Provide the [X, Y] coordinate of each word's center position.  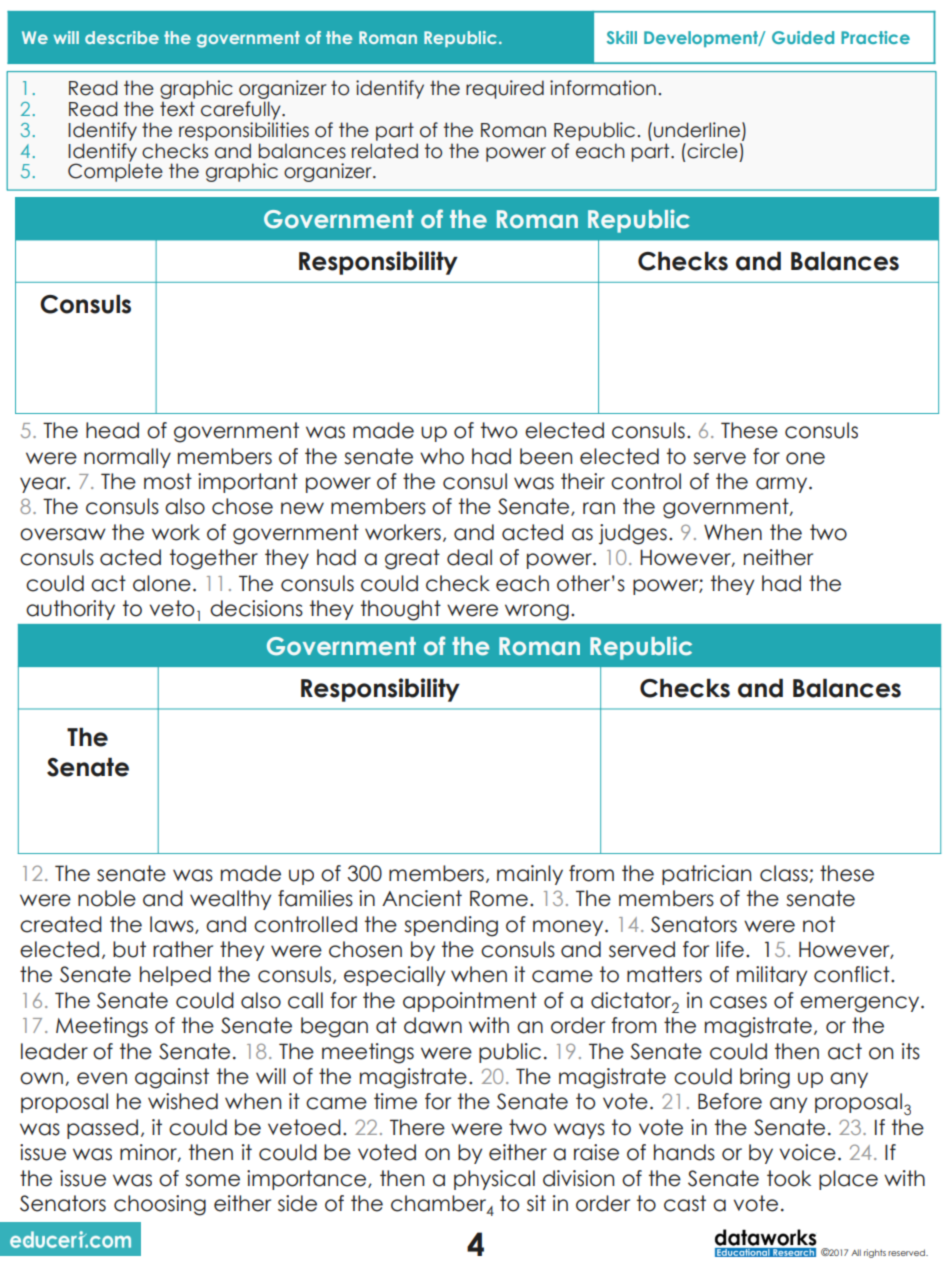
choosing [160, 1205]
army [783, 485]
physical [494, 1180]
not [819, 924]
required [505, 89]
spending [451, 926]
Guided [803, 37]
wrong [537, 612]
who [442, 456]
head [112, 430]
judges [633, 534]
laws [173, 925]
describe [122, 37]
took [789, 1178]
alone [162, 583]
